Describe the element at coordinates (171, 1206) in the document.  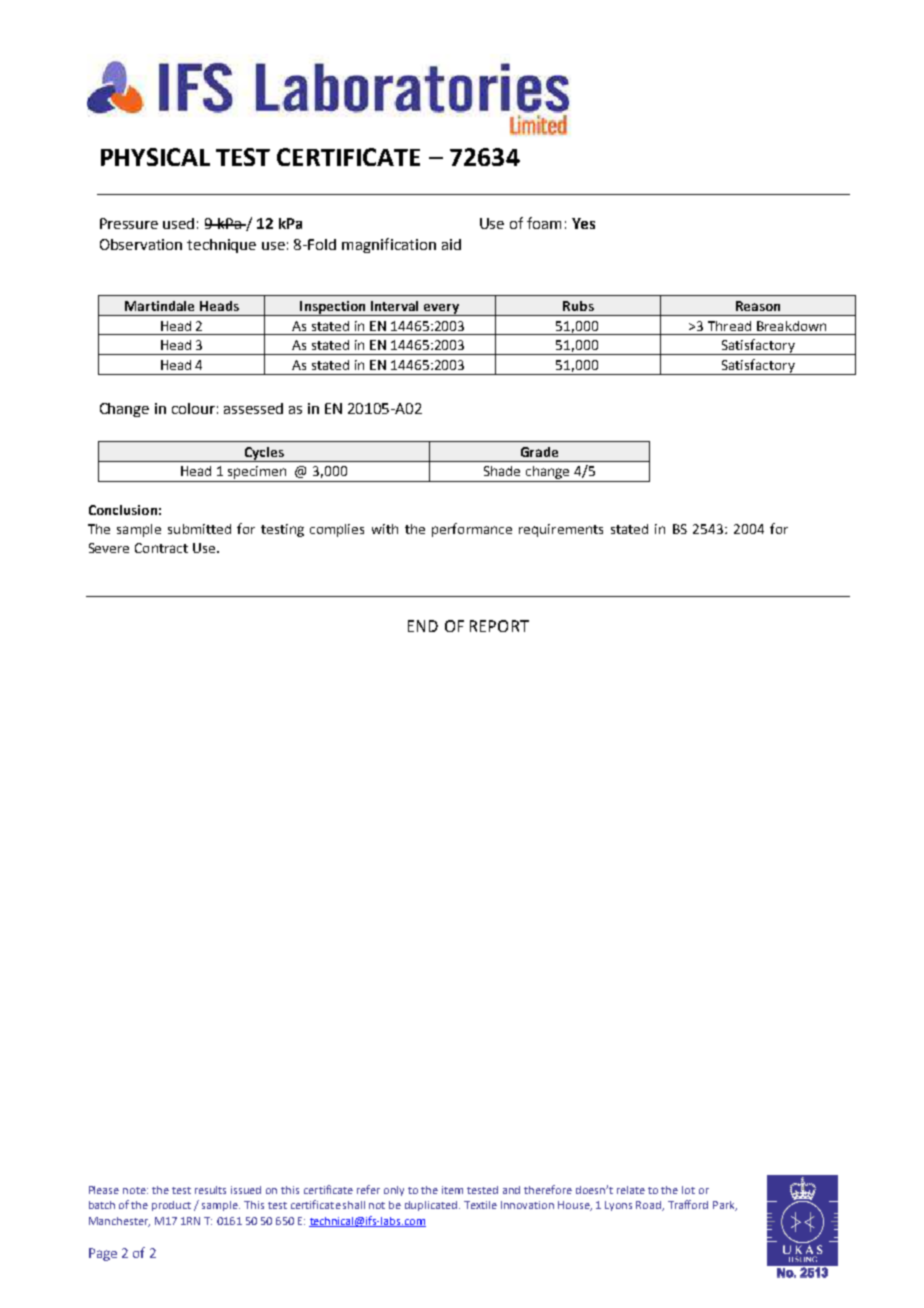
I see `product` at that location.
